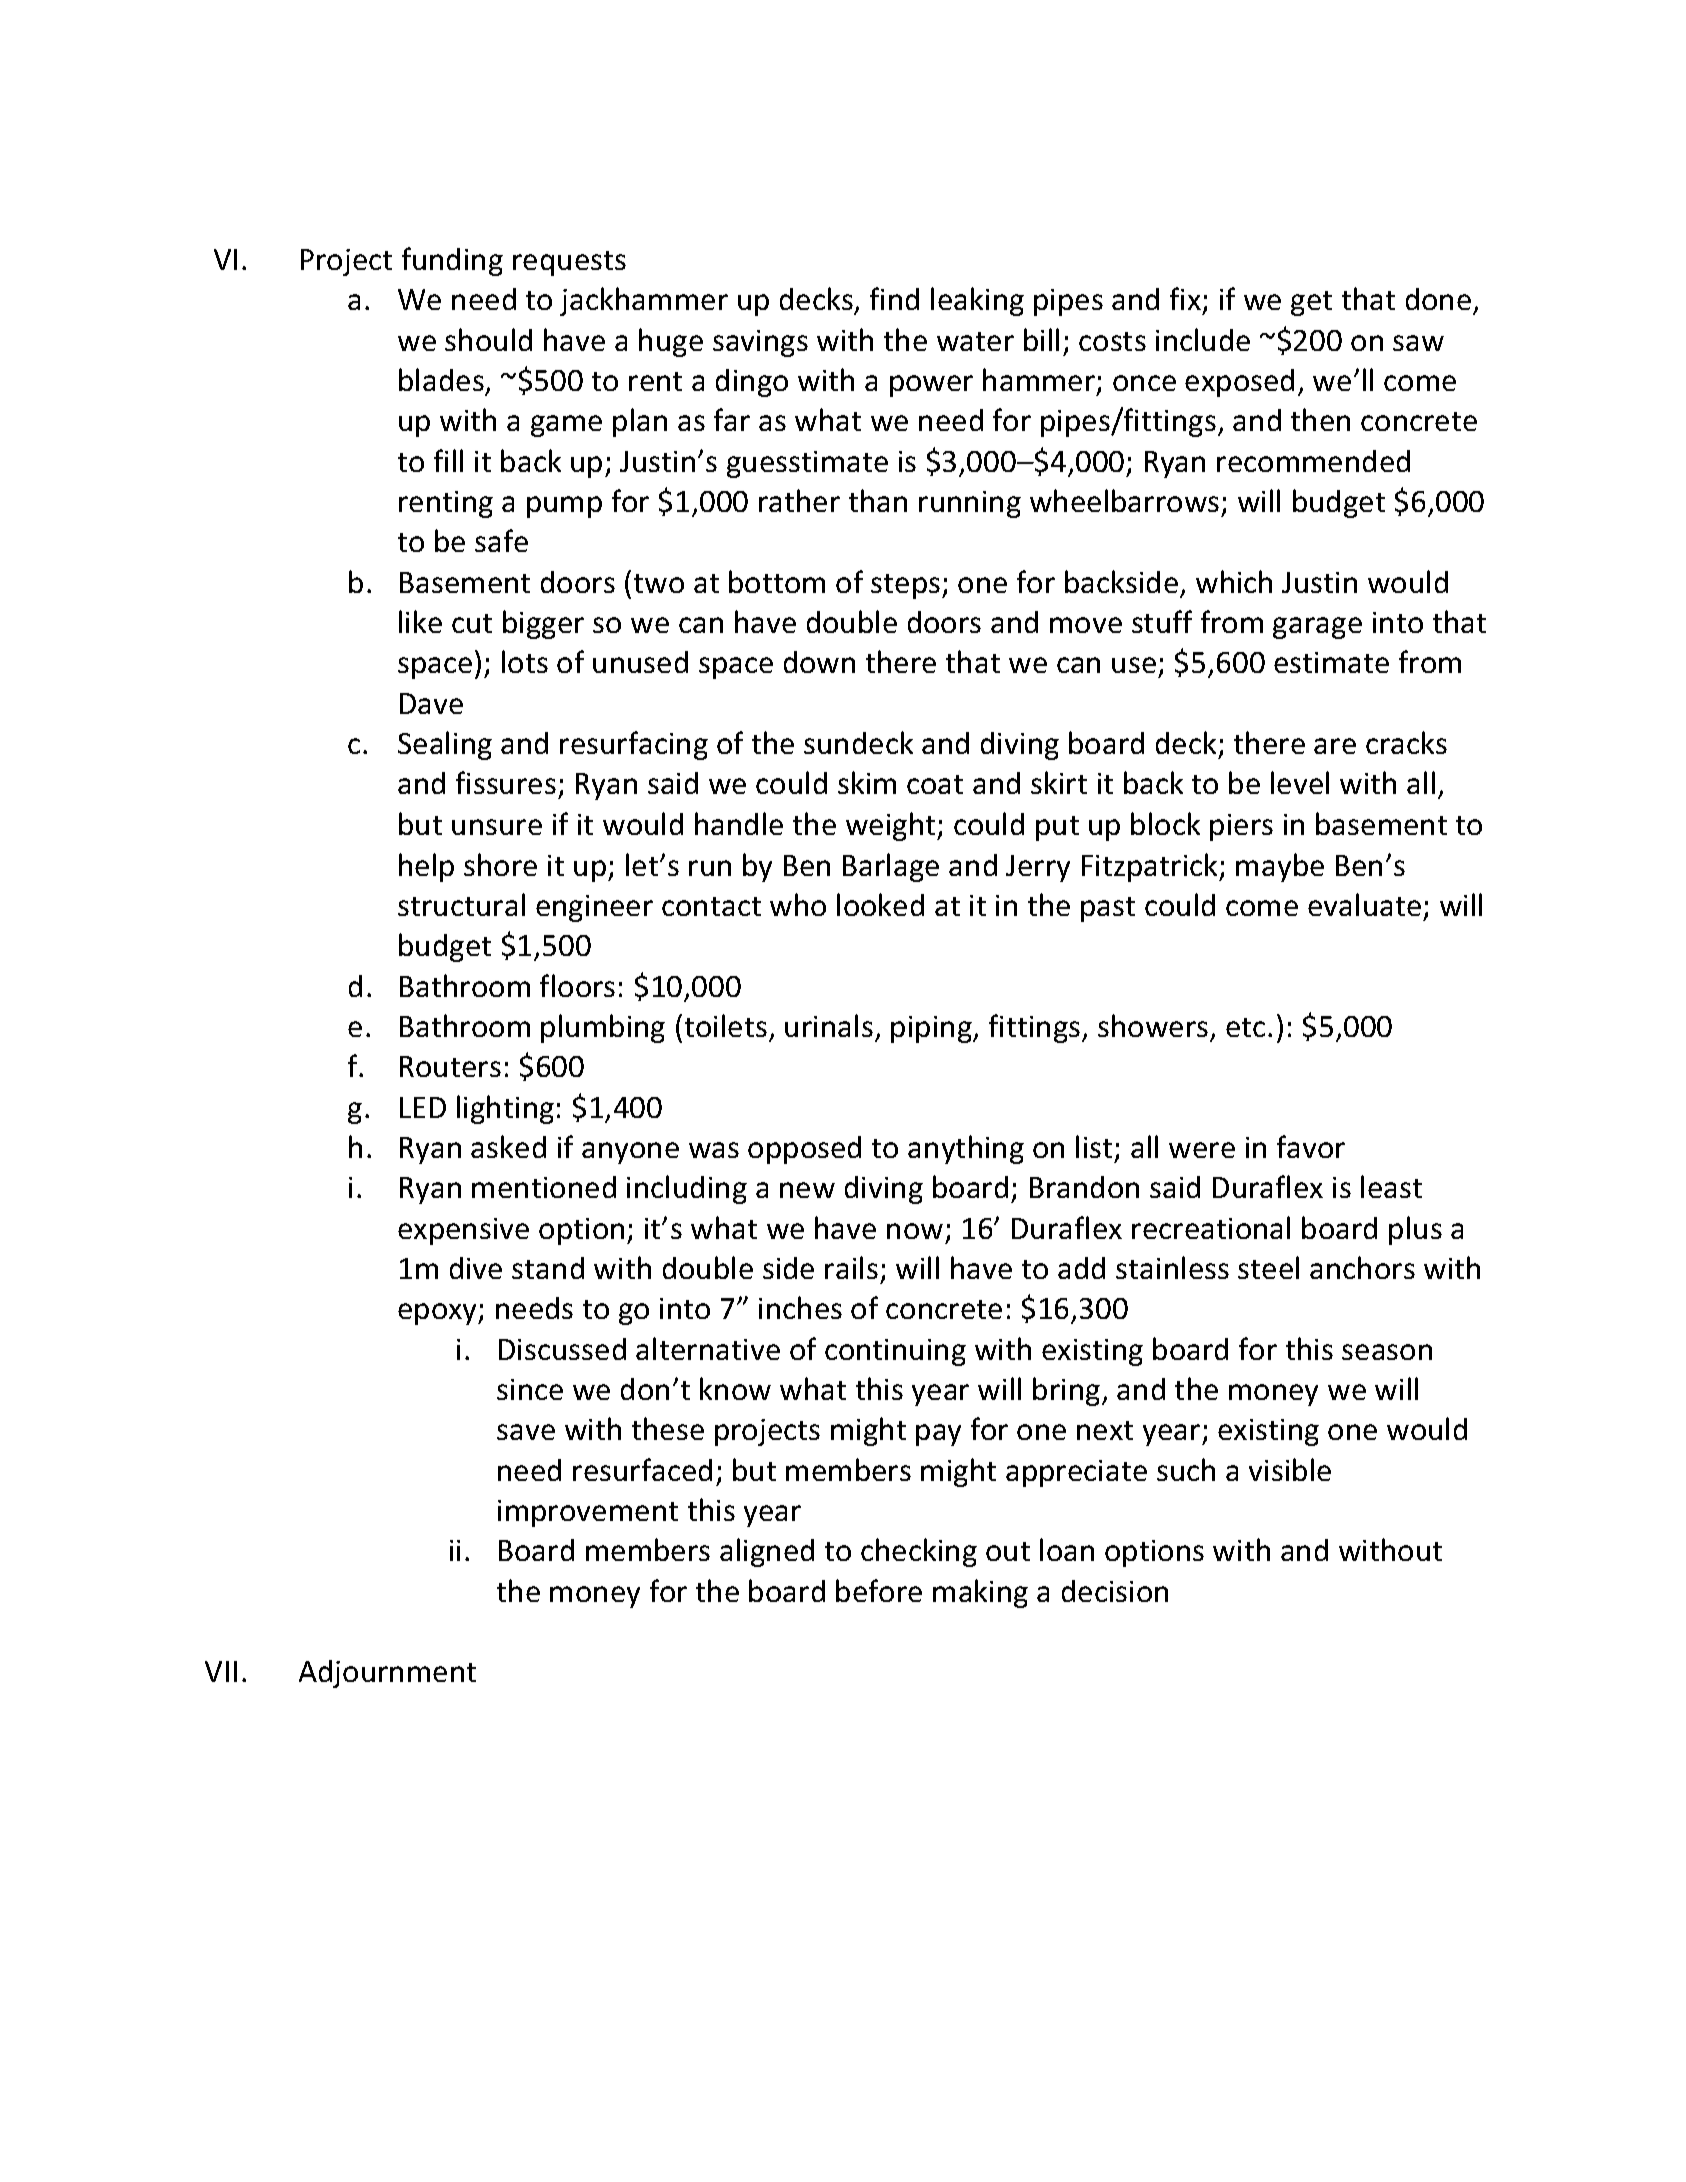  What do you see at coordinates (387, 1674) in the document?
I see `Adjournment` at bounding box center [387, 1674].
